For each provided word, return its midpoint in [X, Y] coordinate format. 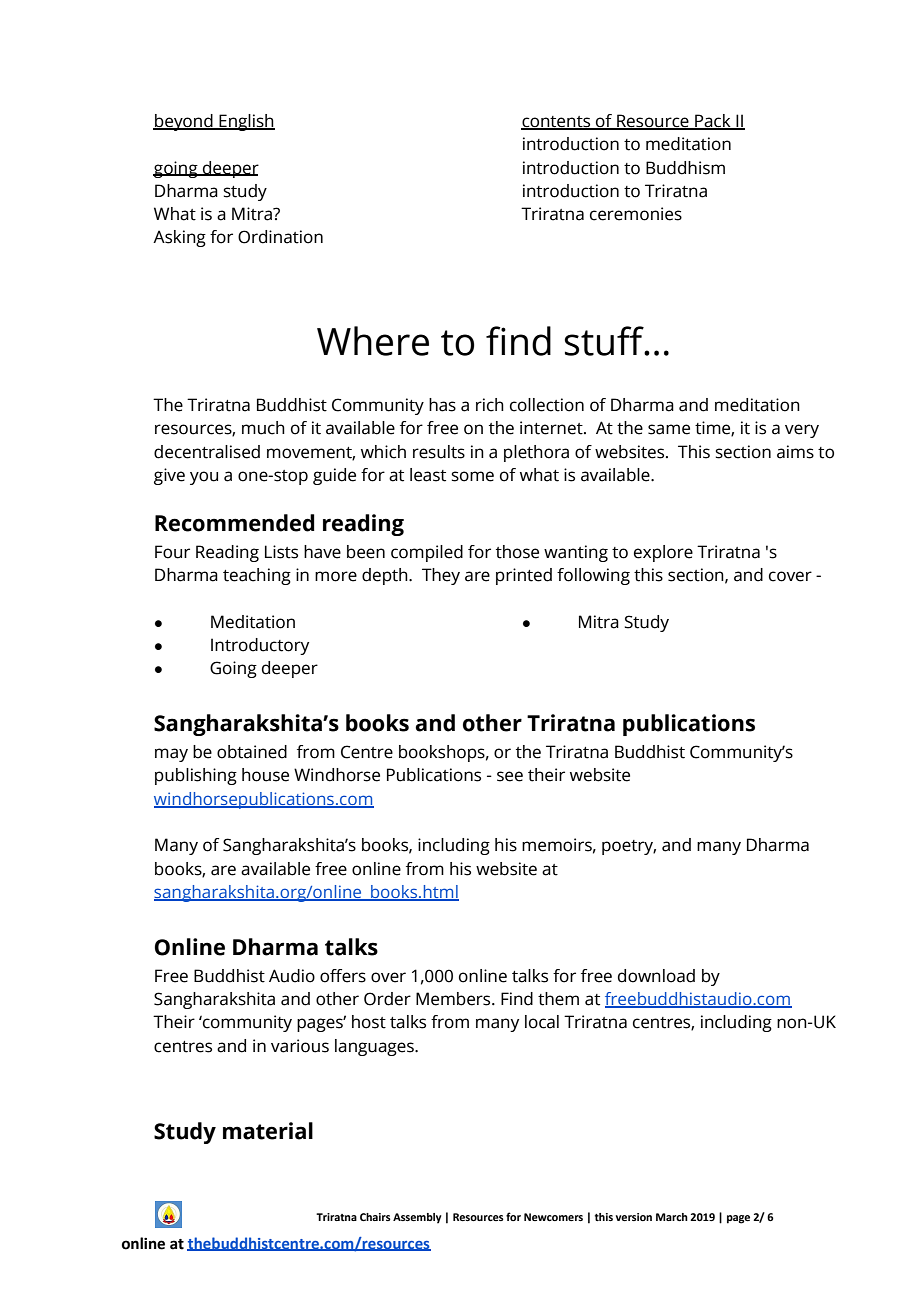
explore [663, 553]
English [246, 122]
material [268, 1131]
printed [524, 576]
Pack [713, 122]
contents [557, 123]
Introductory [260, 646]
